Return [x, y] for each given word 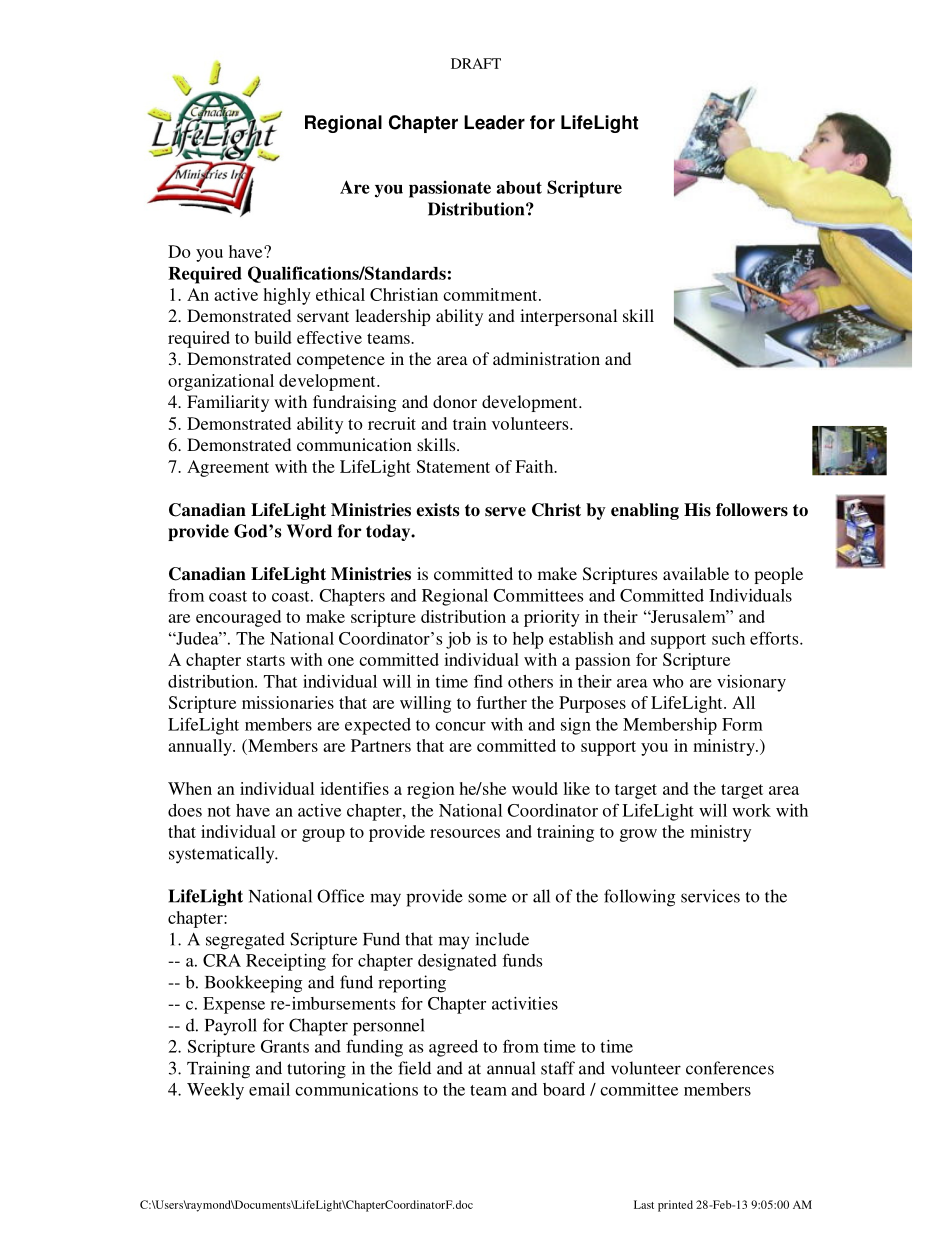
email [269, 1089]
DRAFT [476, 63]
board [564, 1089]
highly [287, 296]
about [519, 187]
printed [675, 1206]
